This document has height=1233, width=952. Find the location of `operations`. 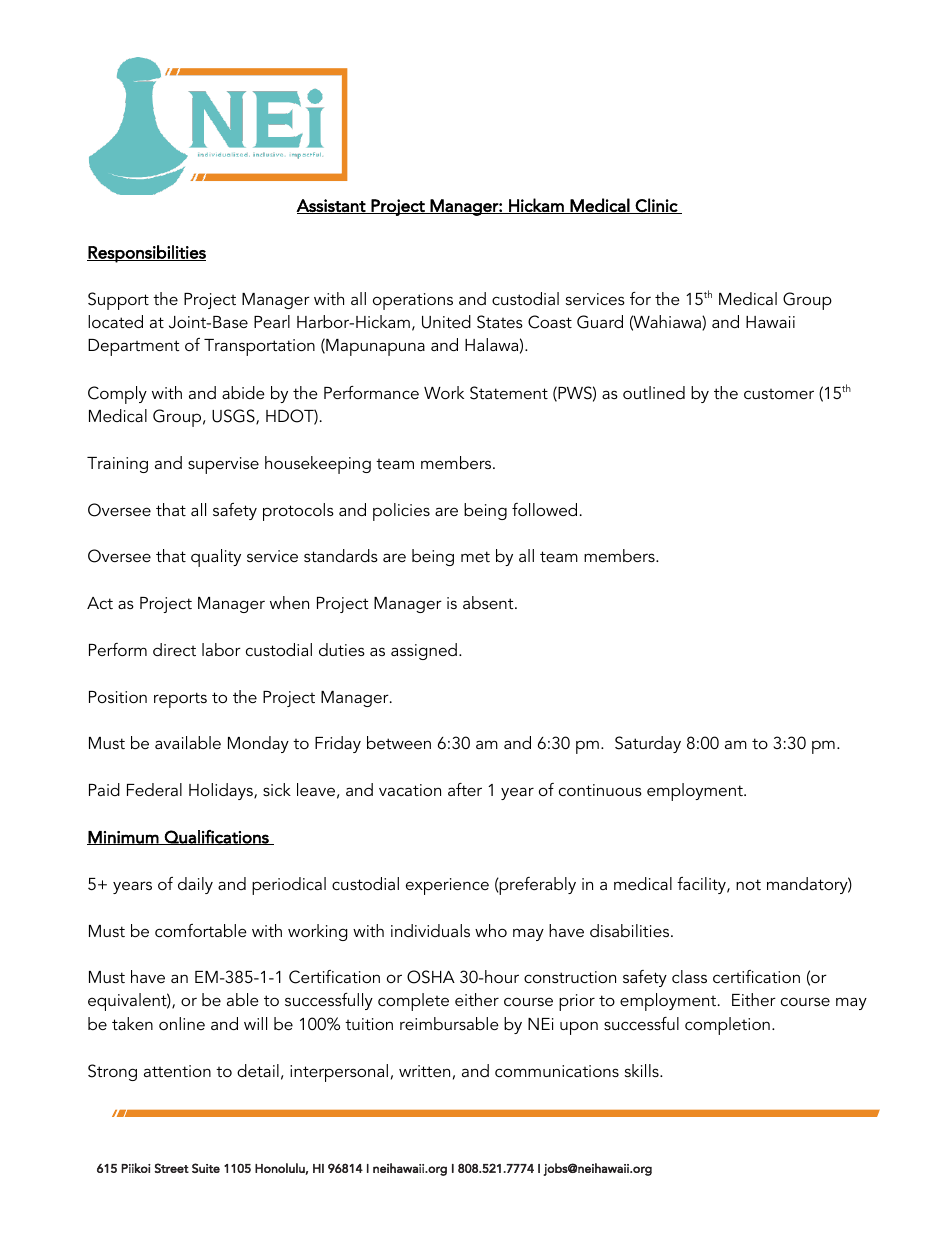

operations is located at coordinates (413, 301).
